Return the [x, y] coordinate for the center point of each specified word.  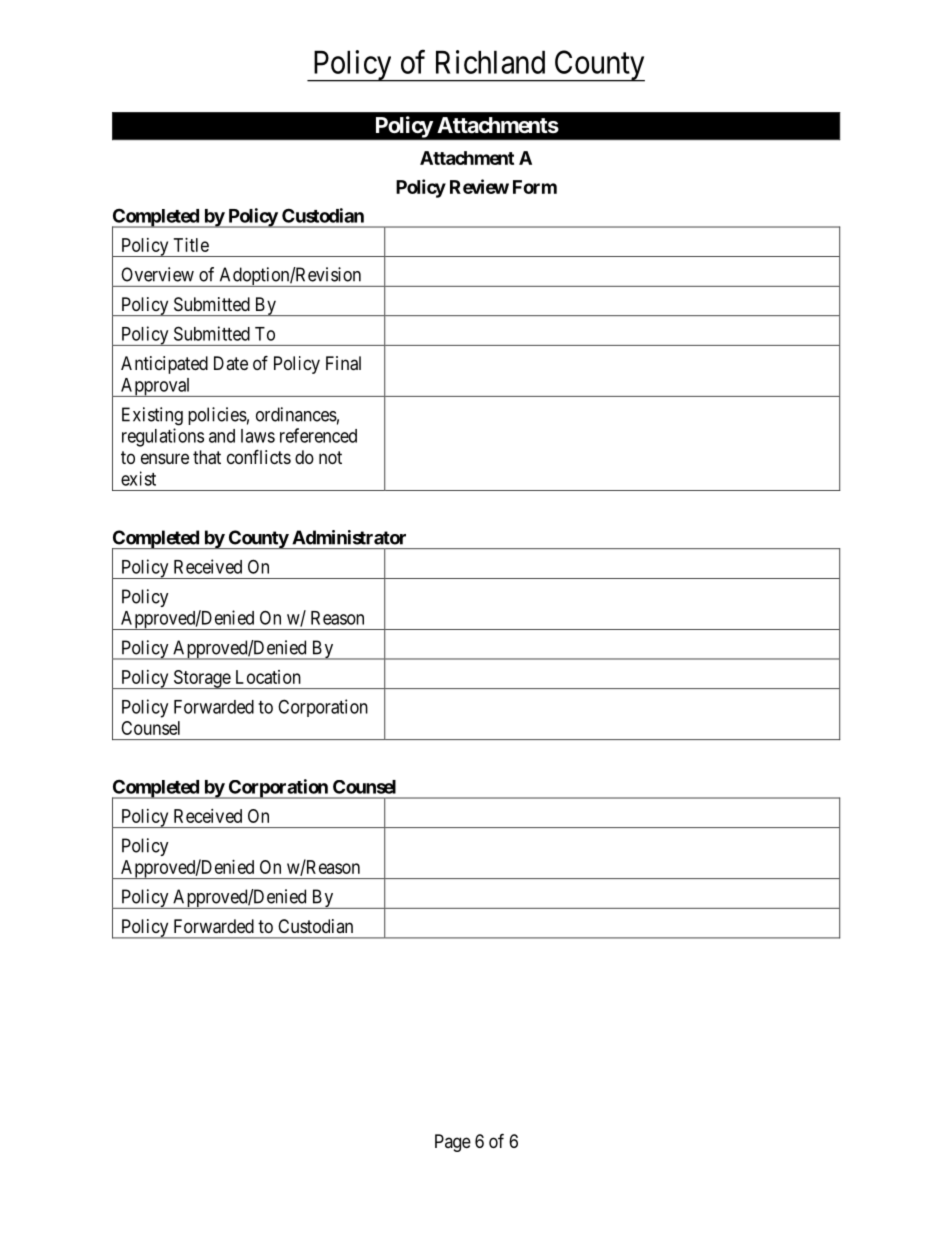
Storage [201, 679]
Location [268, 677]
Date [231, 363]
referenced [318, 435]
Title [191, 245]
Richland [490, 62]
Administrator [349, 537]
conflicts [259, 456]
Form [535, 187]
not [330, 457]
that [207, 457]
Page [453, 1143]
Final [343, 363]
